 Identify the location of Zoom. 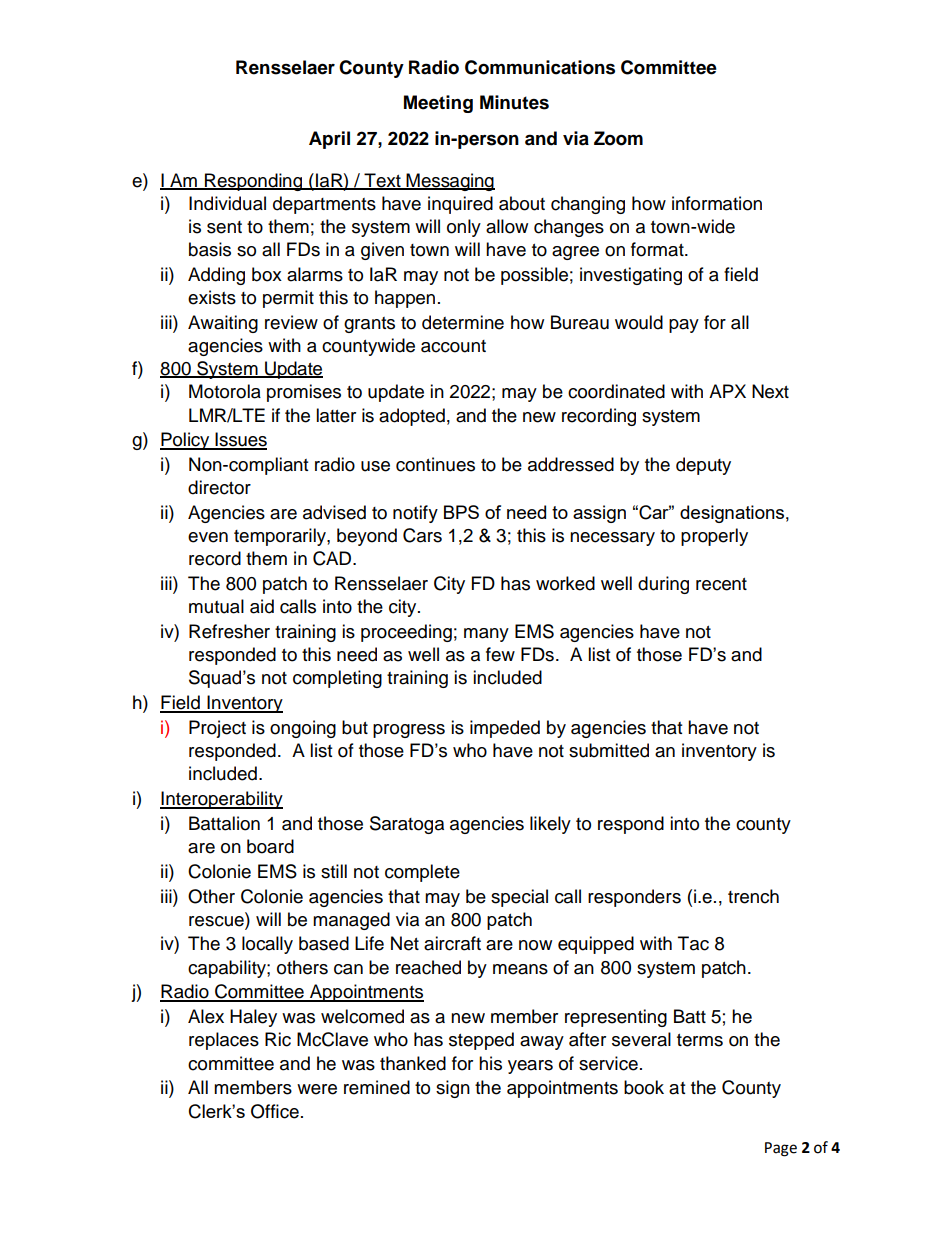
(618, 138).
